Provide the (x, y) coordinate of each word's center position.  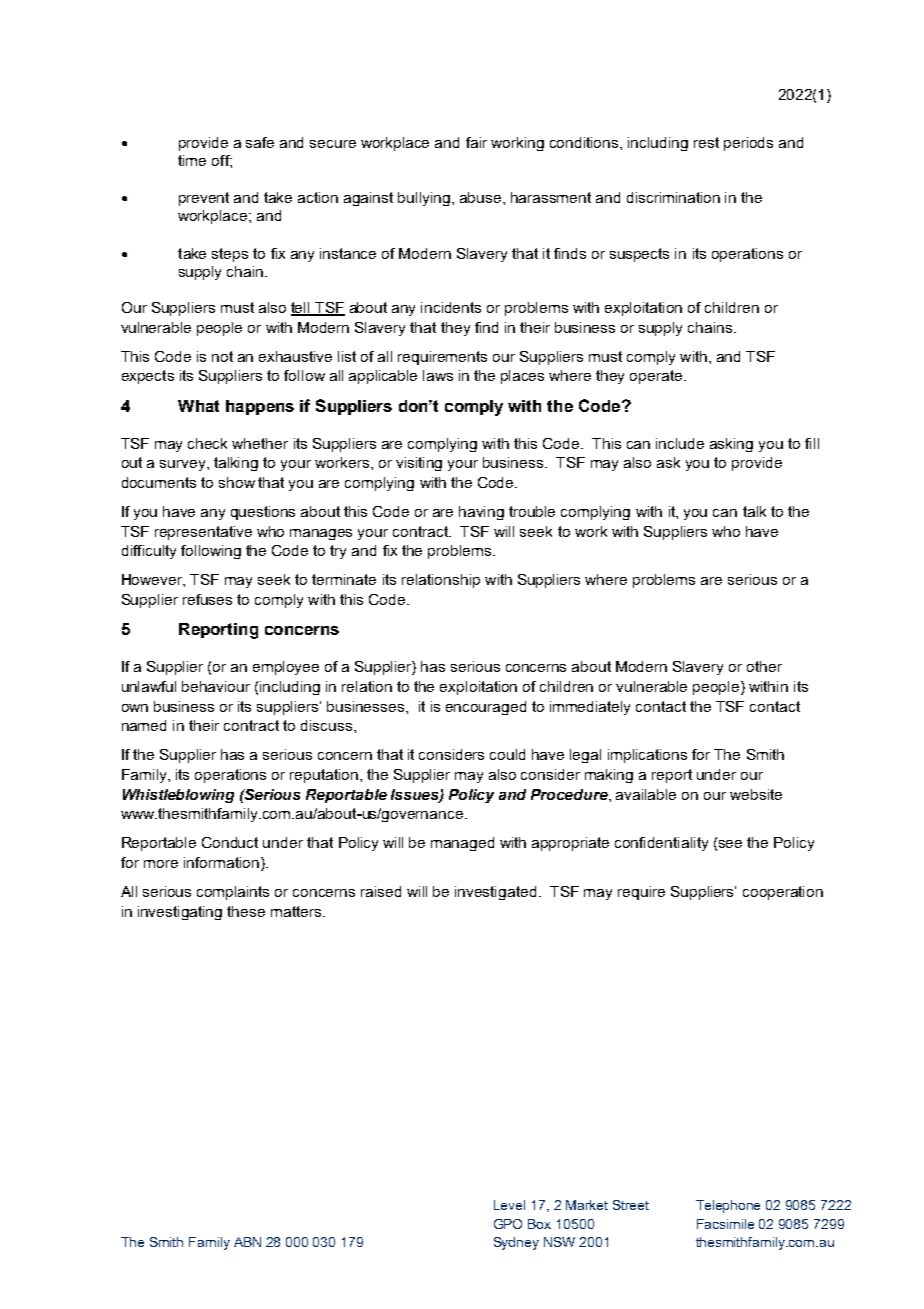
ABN (247, 1242)
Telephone (728, 1206)
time (192, 160)
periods (748, 144)
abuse (482, 197)
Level (509, 1205)
